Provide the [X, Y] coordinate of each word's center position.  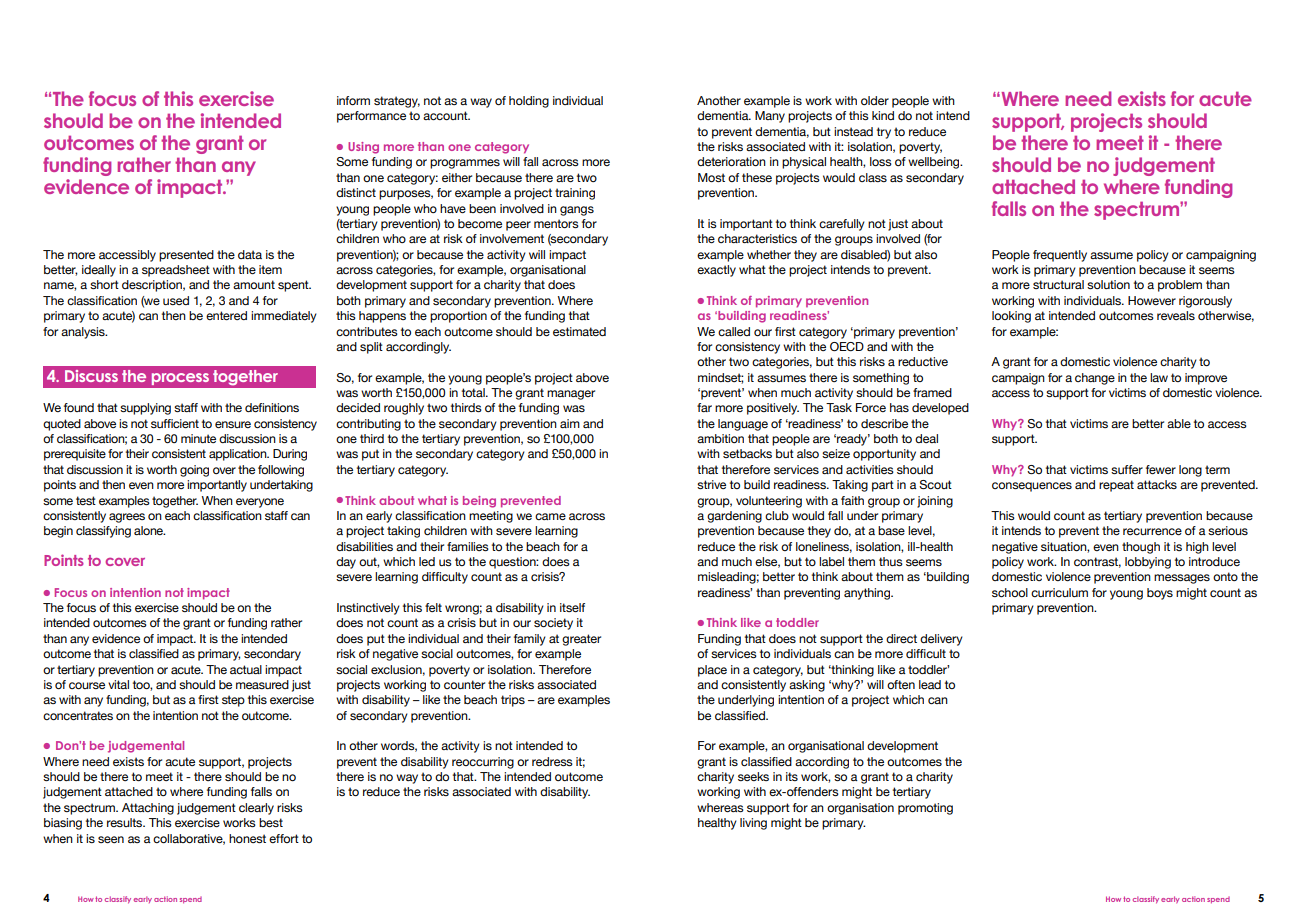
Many [770, 117]
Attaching [148, 809]
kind [883, 115]
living [753, 824]
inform [353, 100]
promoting [925, 809]
